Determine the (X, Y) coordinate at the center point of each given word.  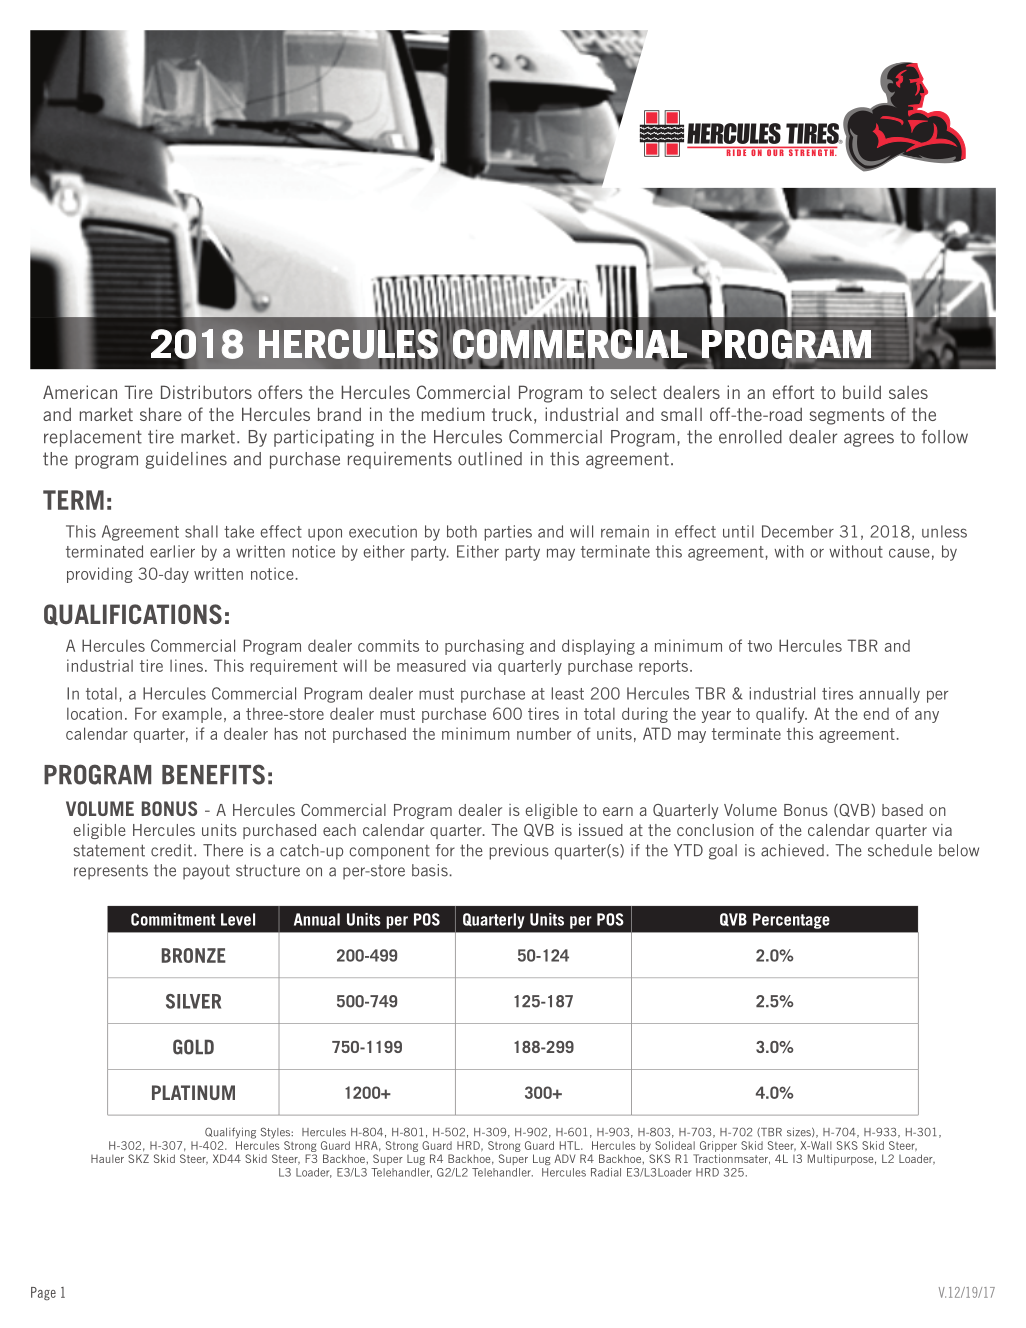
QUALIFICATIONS (133, 615)
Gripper (718, 1146)
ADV (564, 1158)
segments (847, 416)
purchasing (484, 647)
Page (43, 1293)
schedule (900, 850)
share (160, 414)
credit (173, 850)
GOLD (193, 1047)
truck (512, 414)
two (760, 646)
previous (519, 852)
